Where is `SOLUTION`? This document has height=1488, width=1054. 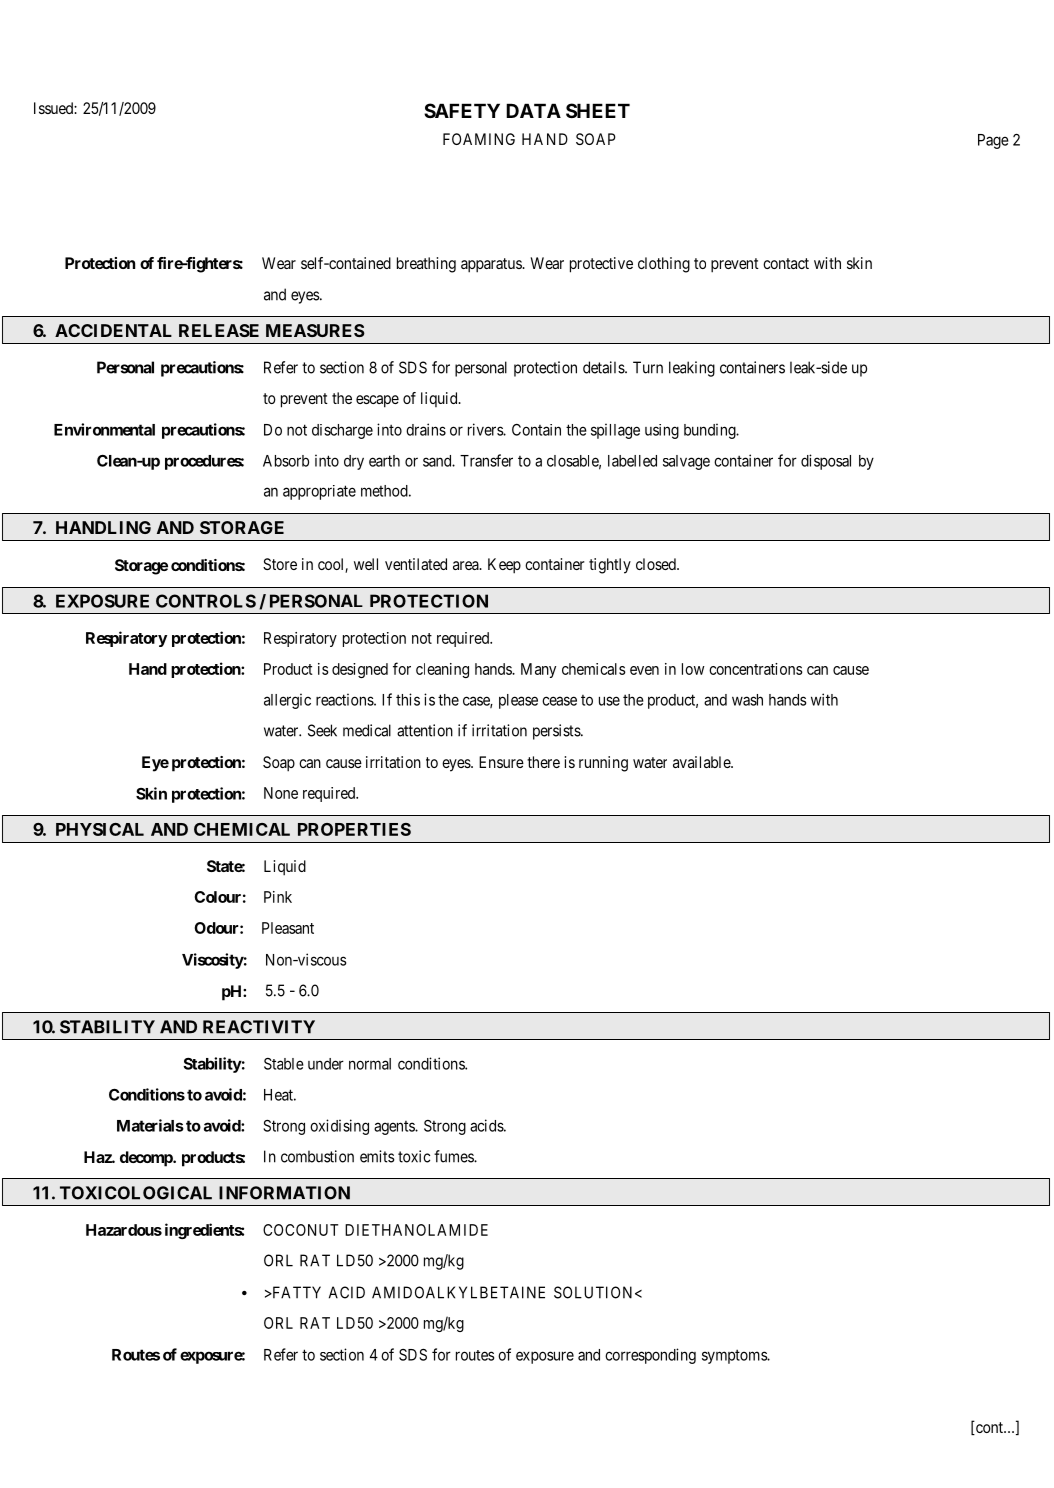 SOLUTION is located at coordinates (595, 1292).
